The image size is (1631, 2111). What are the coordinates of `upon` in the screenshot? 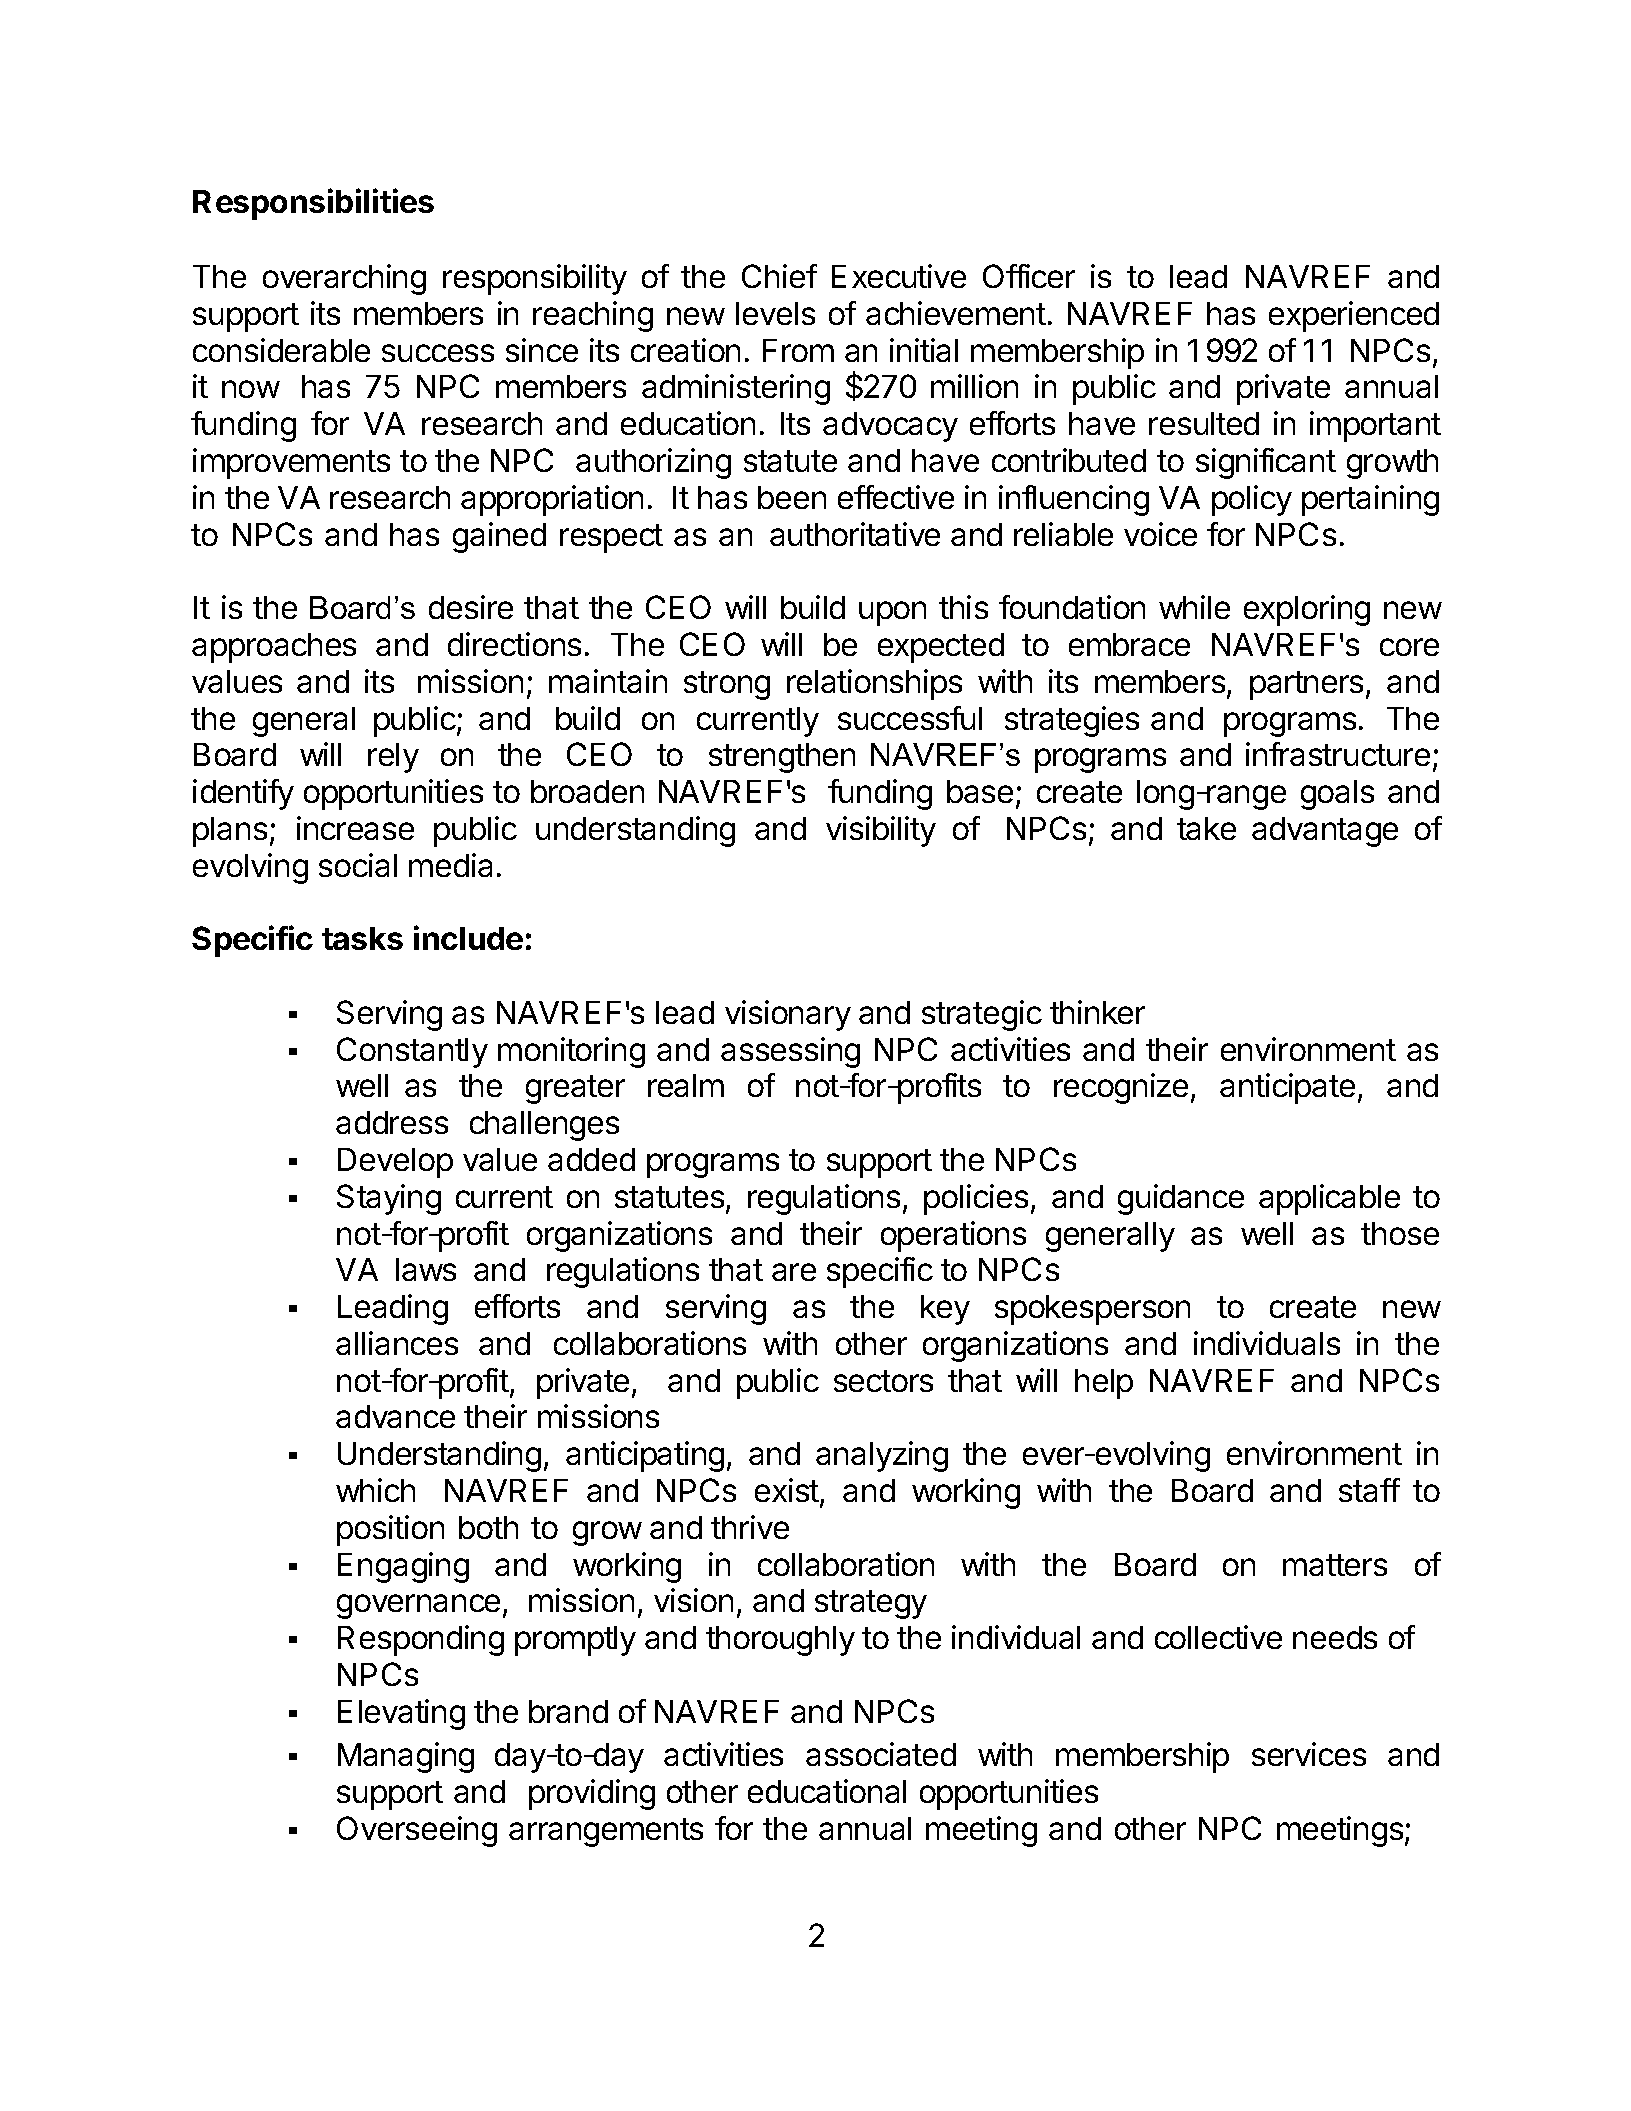 It's located at (892, 613).
